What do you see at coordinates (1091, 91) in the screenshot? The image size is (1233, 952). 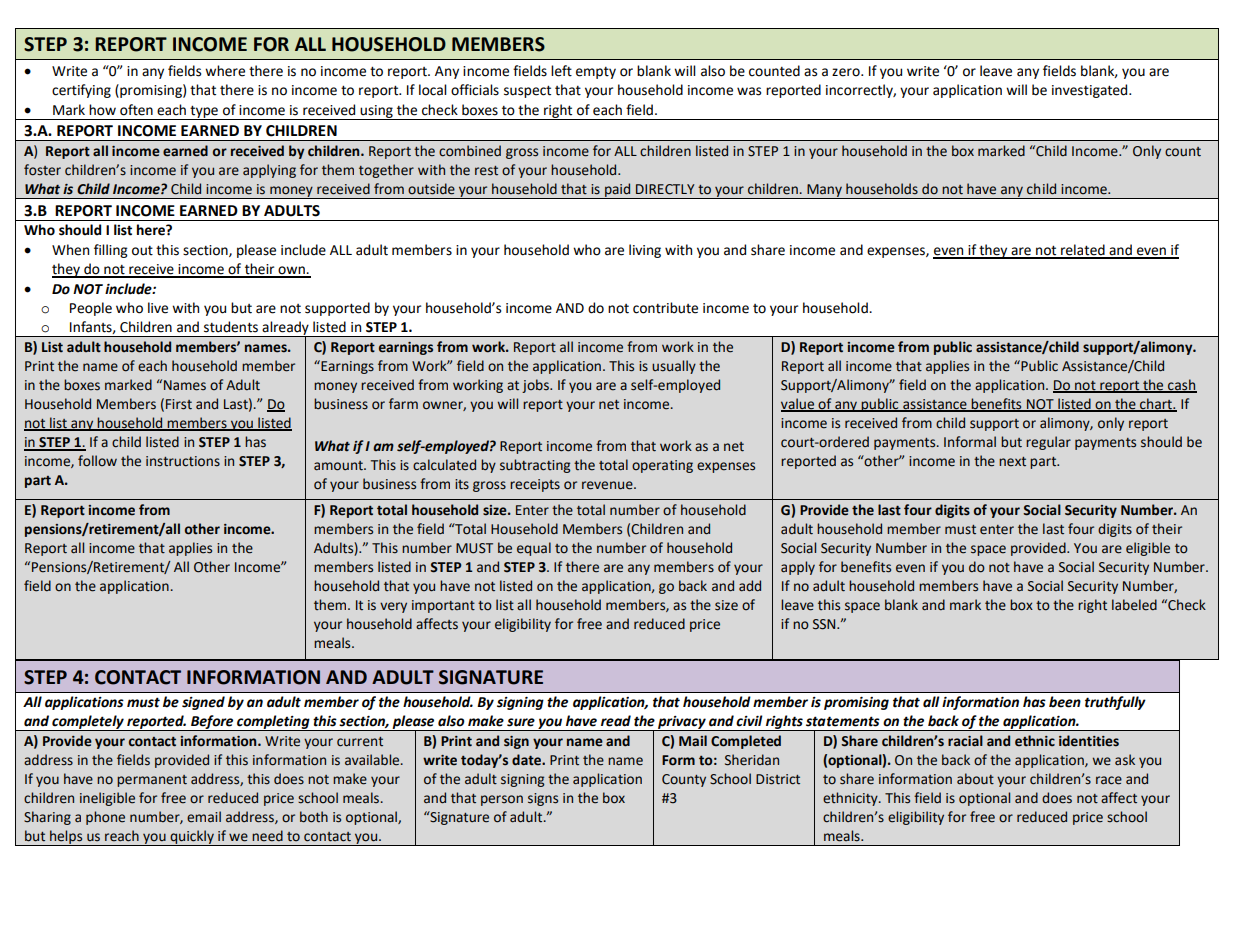 I see `investigated` at bounding box center [1091, 91].
